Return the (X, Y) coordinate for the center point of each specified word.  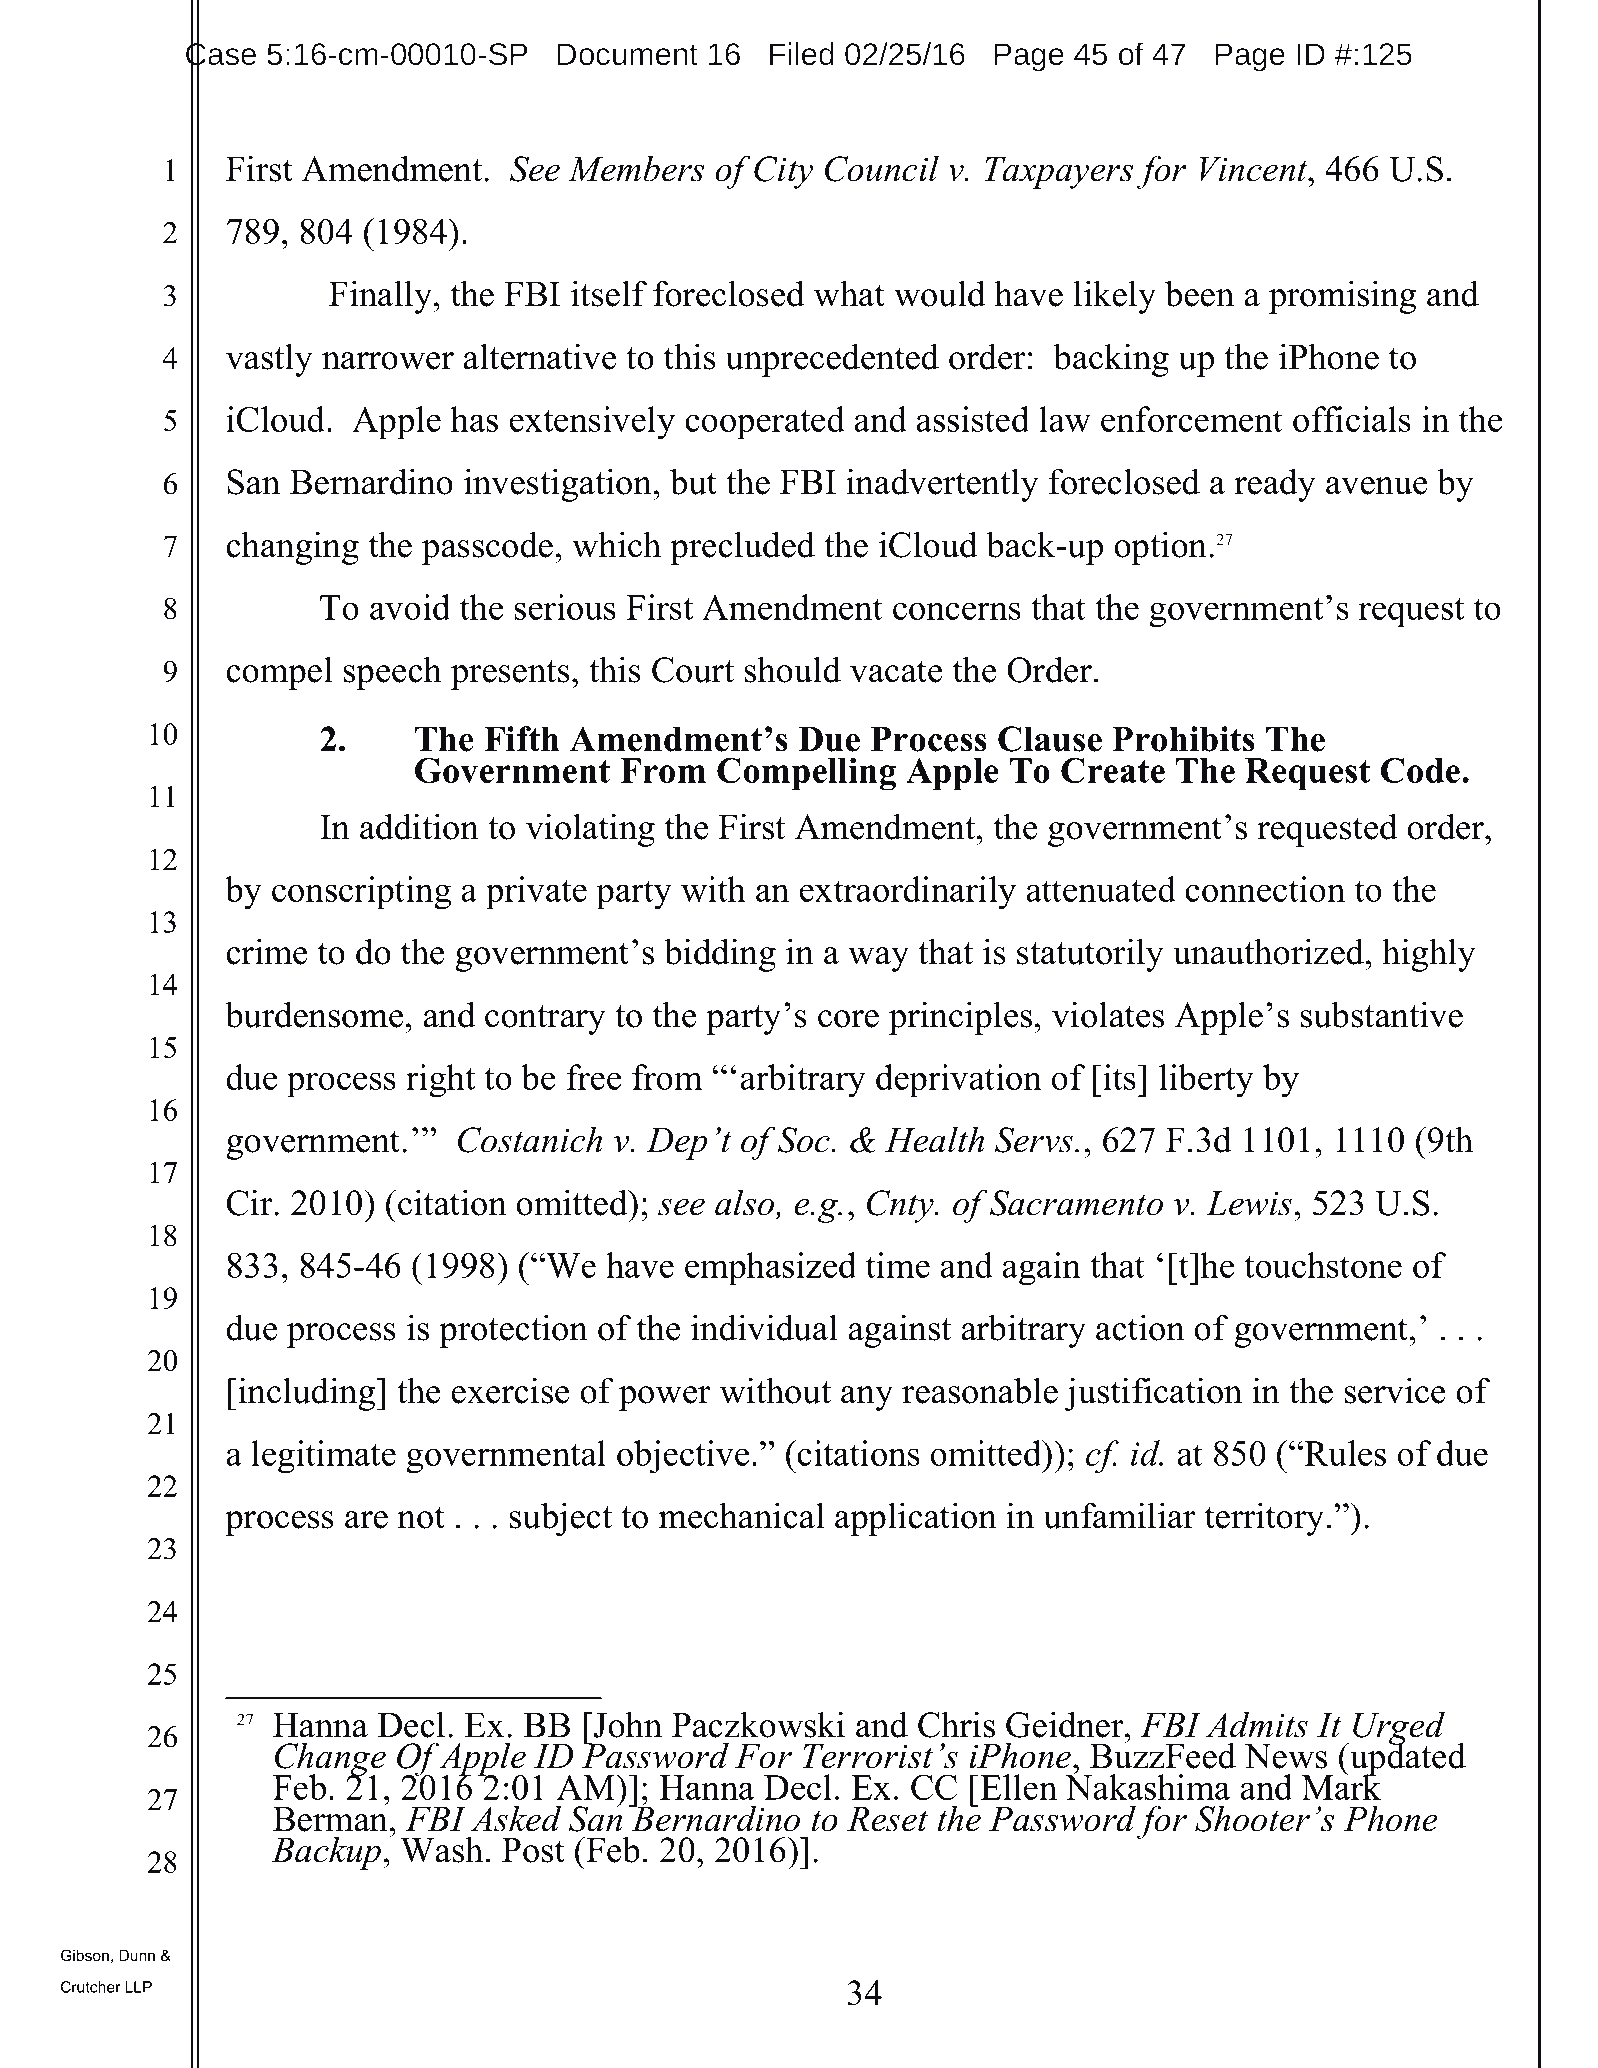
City (783, 172)
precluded (742, 548)
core (848, 1019)
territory (1264, 1519)
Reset (887, 1819)
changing (292, 548)
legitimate (323, 1457)
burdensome (314, 1014)
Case (221, 54)
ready (1275, 485)
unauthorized (1270, 951)
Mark (1341, 1786)
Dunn (137, 1955)
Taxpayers (1058, 173)
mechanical (742, 1515)
